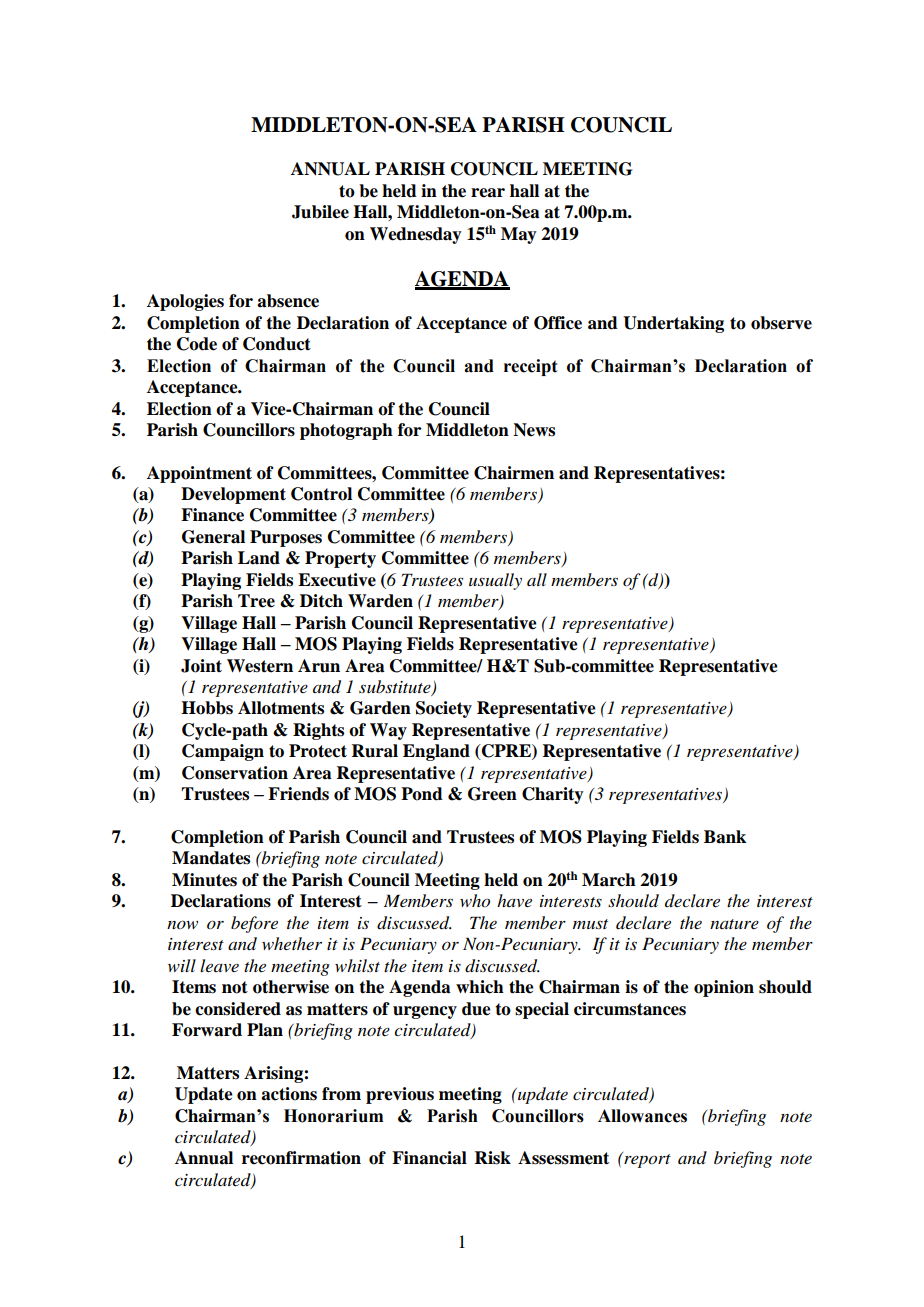  Describe the element at coordinates (475, 901) in the document. I see `who` at that location.
